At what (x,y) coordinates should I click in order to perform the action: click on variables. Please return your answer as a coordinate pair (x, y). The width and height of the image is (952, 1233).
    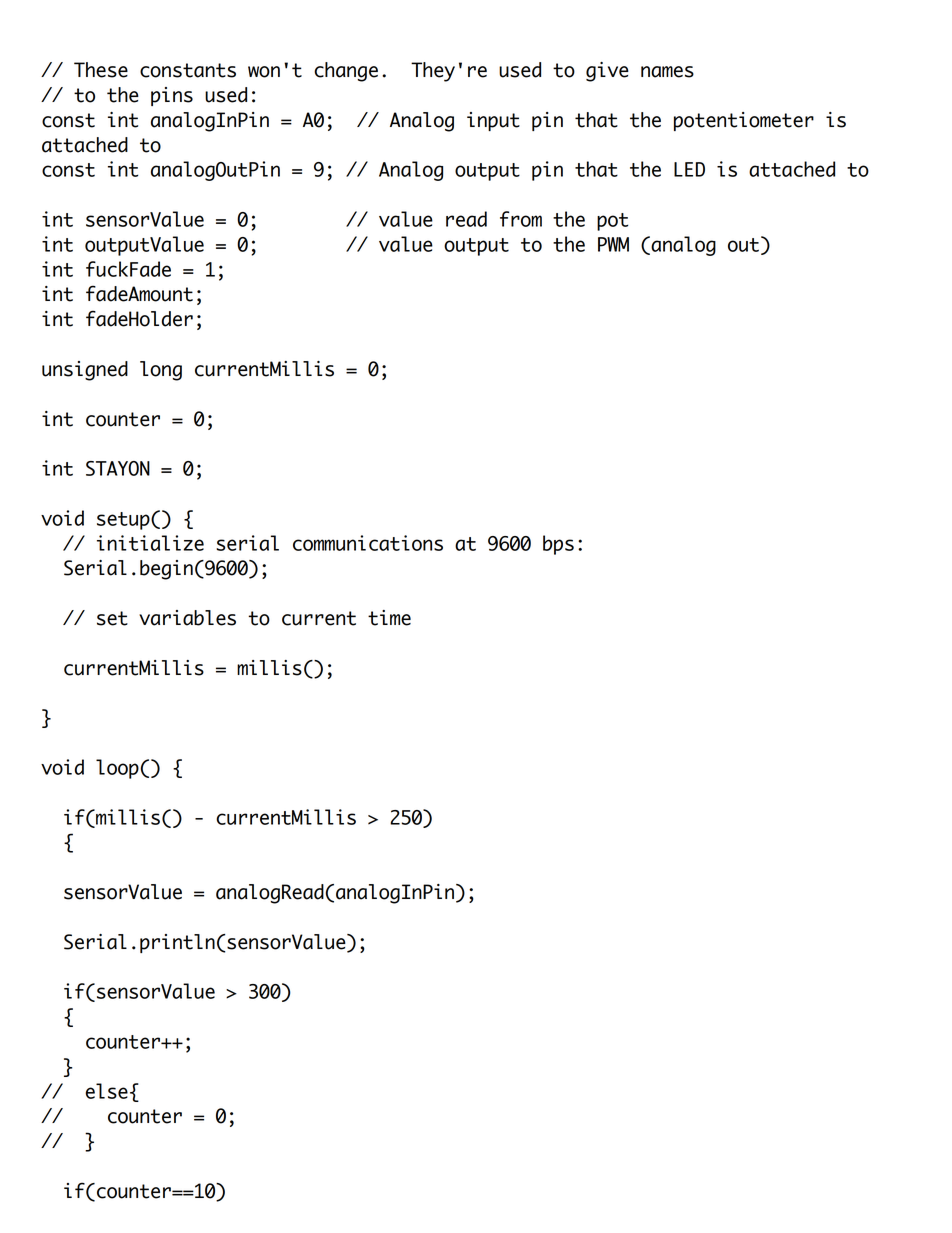
    Looking at the image, I should click on (187, 618).
